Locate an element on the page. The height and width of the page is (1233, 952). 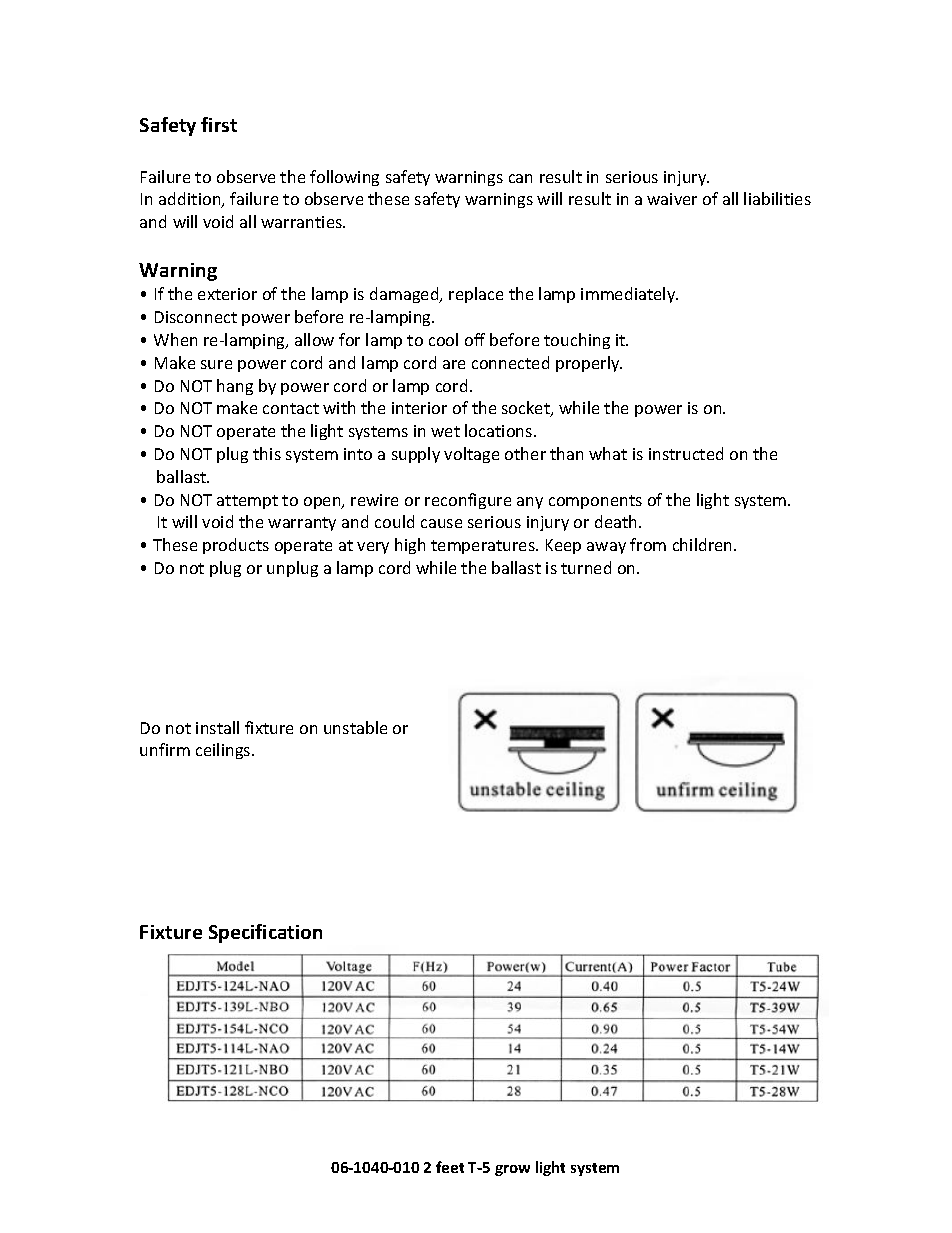
grow is located at coordinates (512, 1170).
